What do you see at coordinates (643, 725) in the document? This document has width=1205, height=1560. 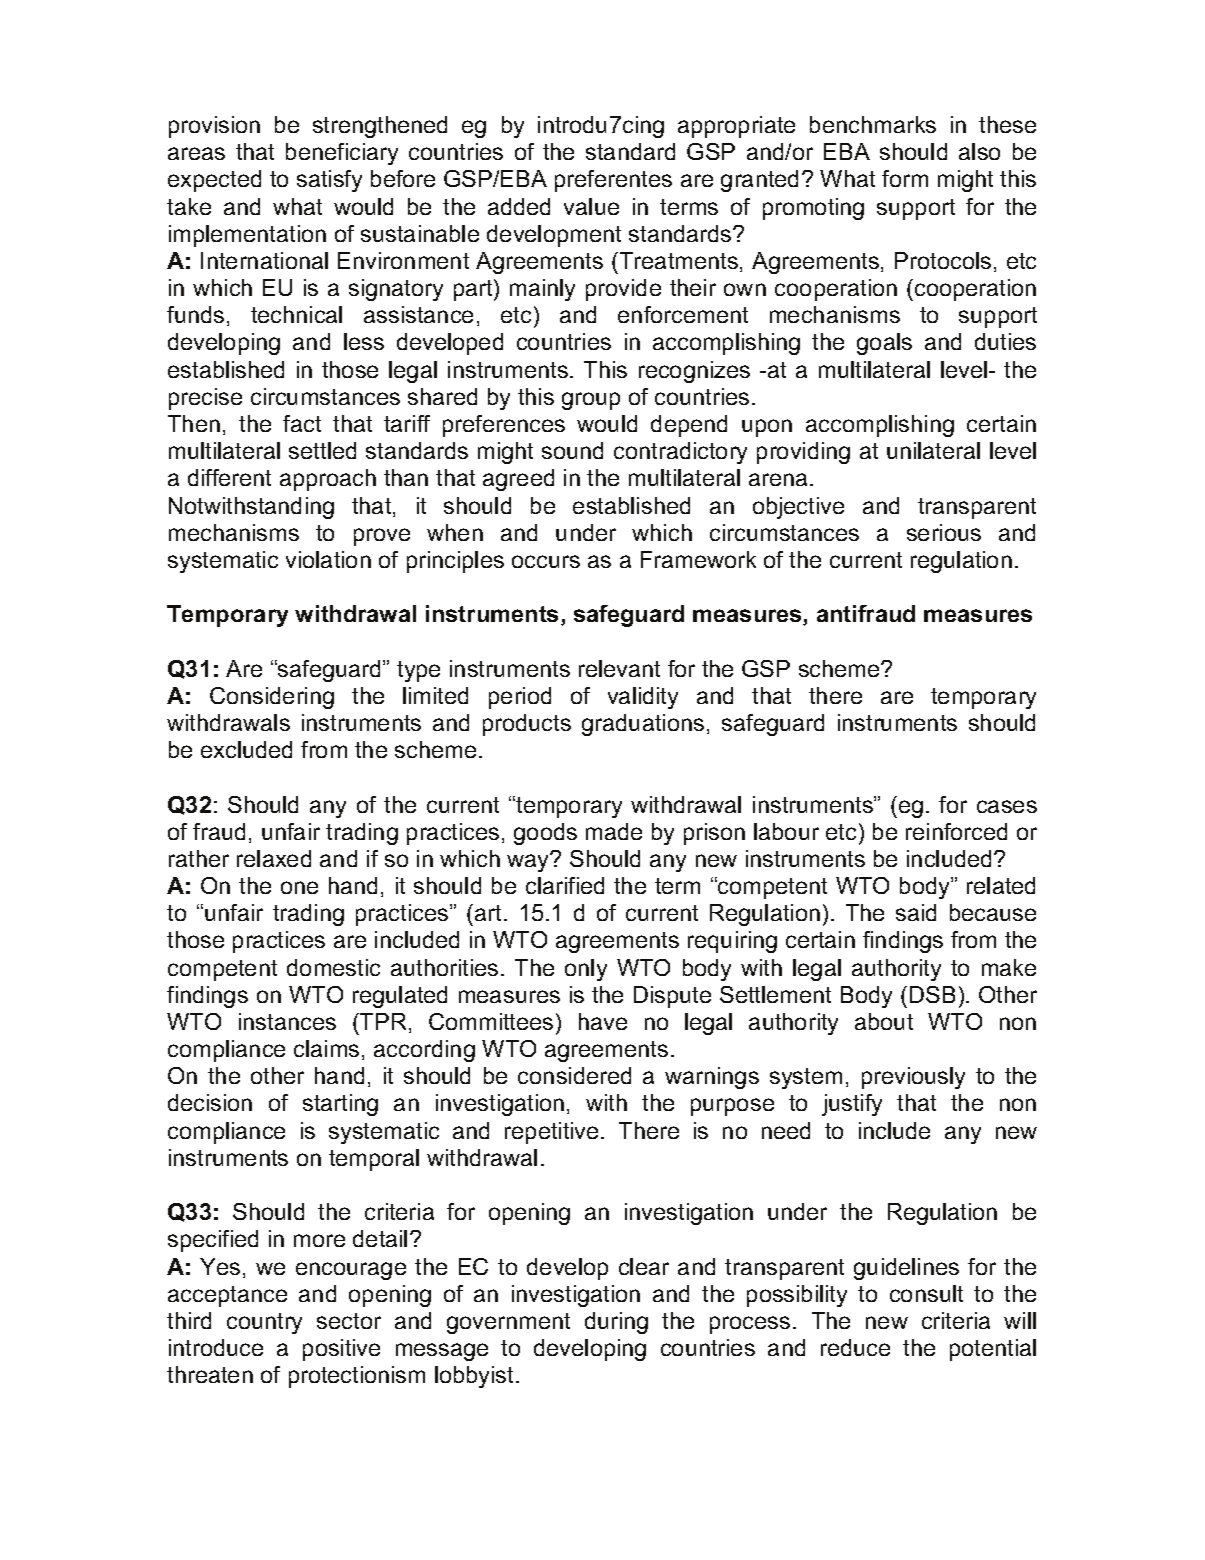 I see `graduations` at bounding box center [643, 725].
